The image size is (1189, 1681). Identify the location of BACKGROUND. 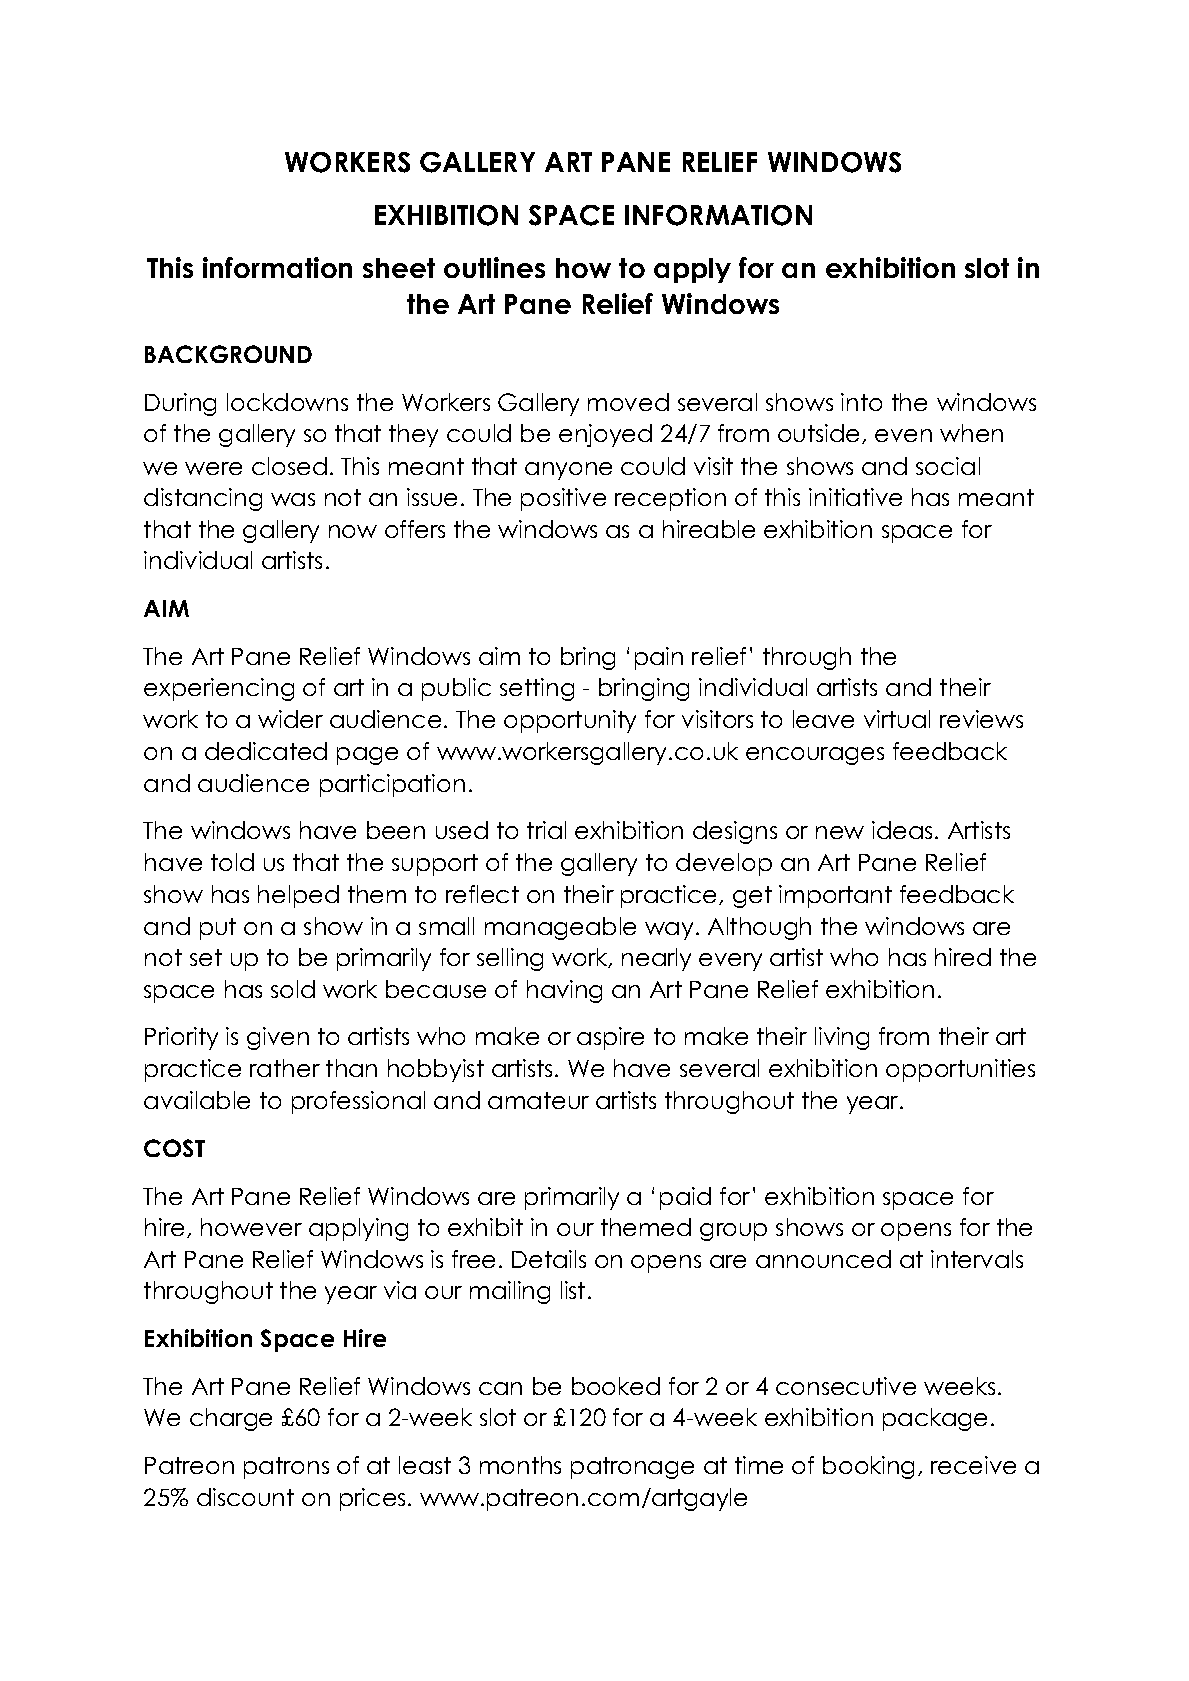
(228, 354).
